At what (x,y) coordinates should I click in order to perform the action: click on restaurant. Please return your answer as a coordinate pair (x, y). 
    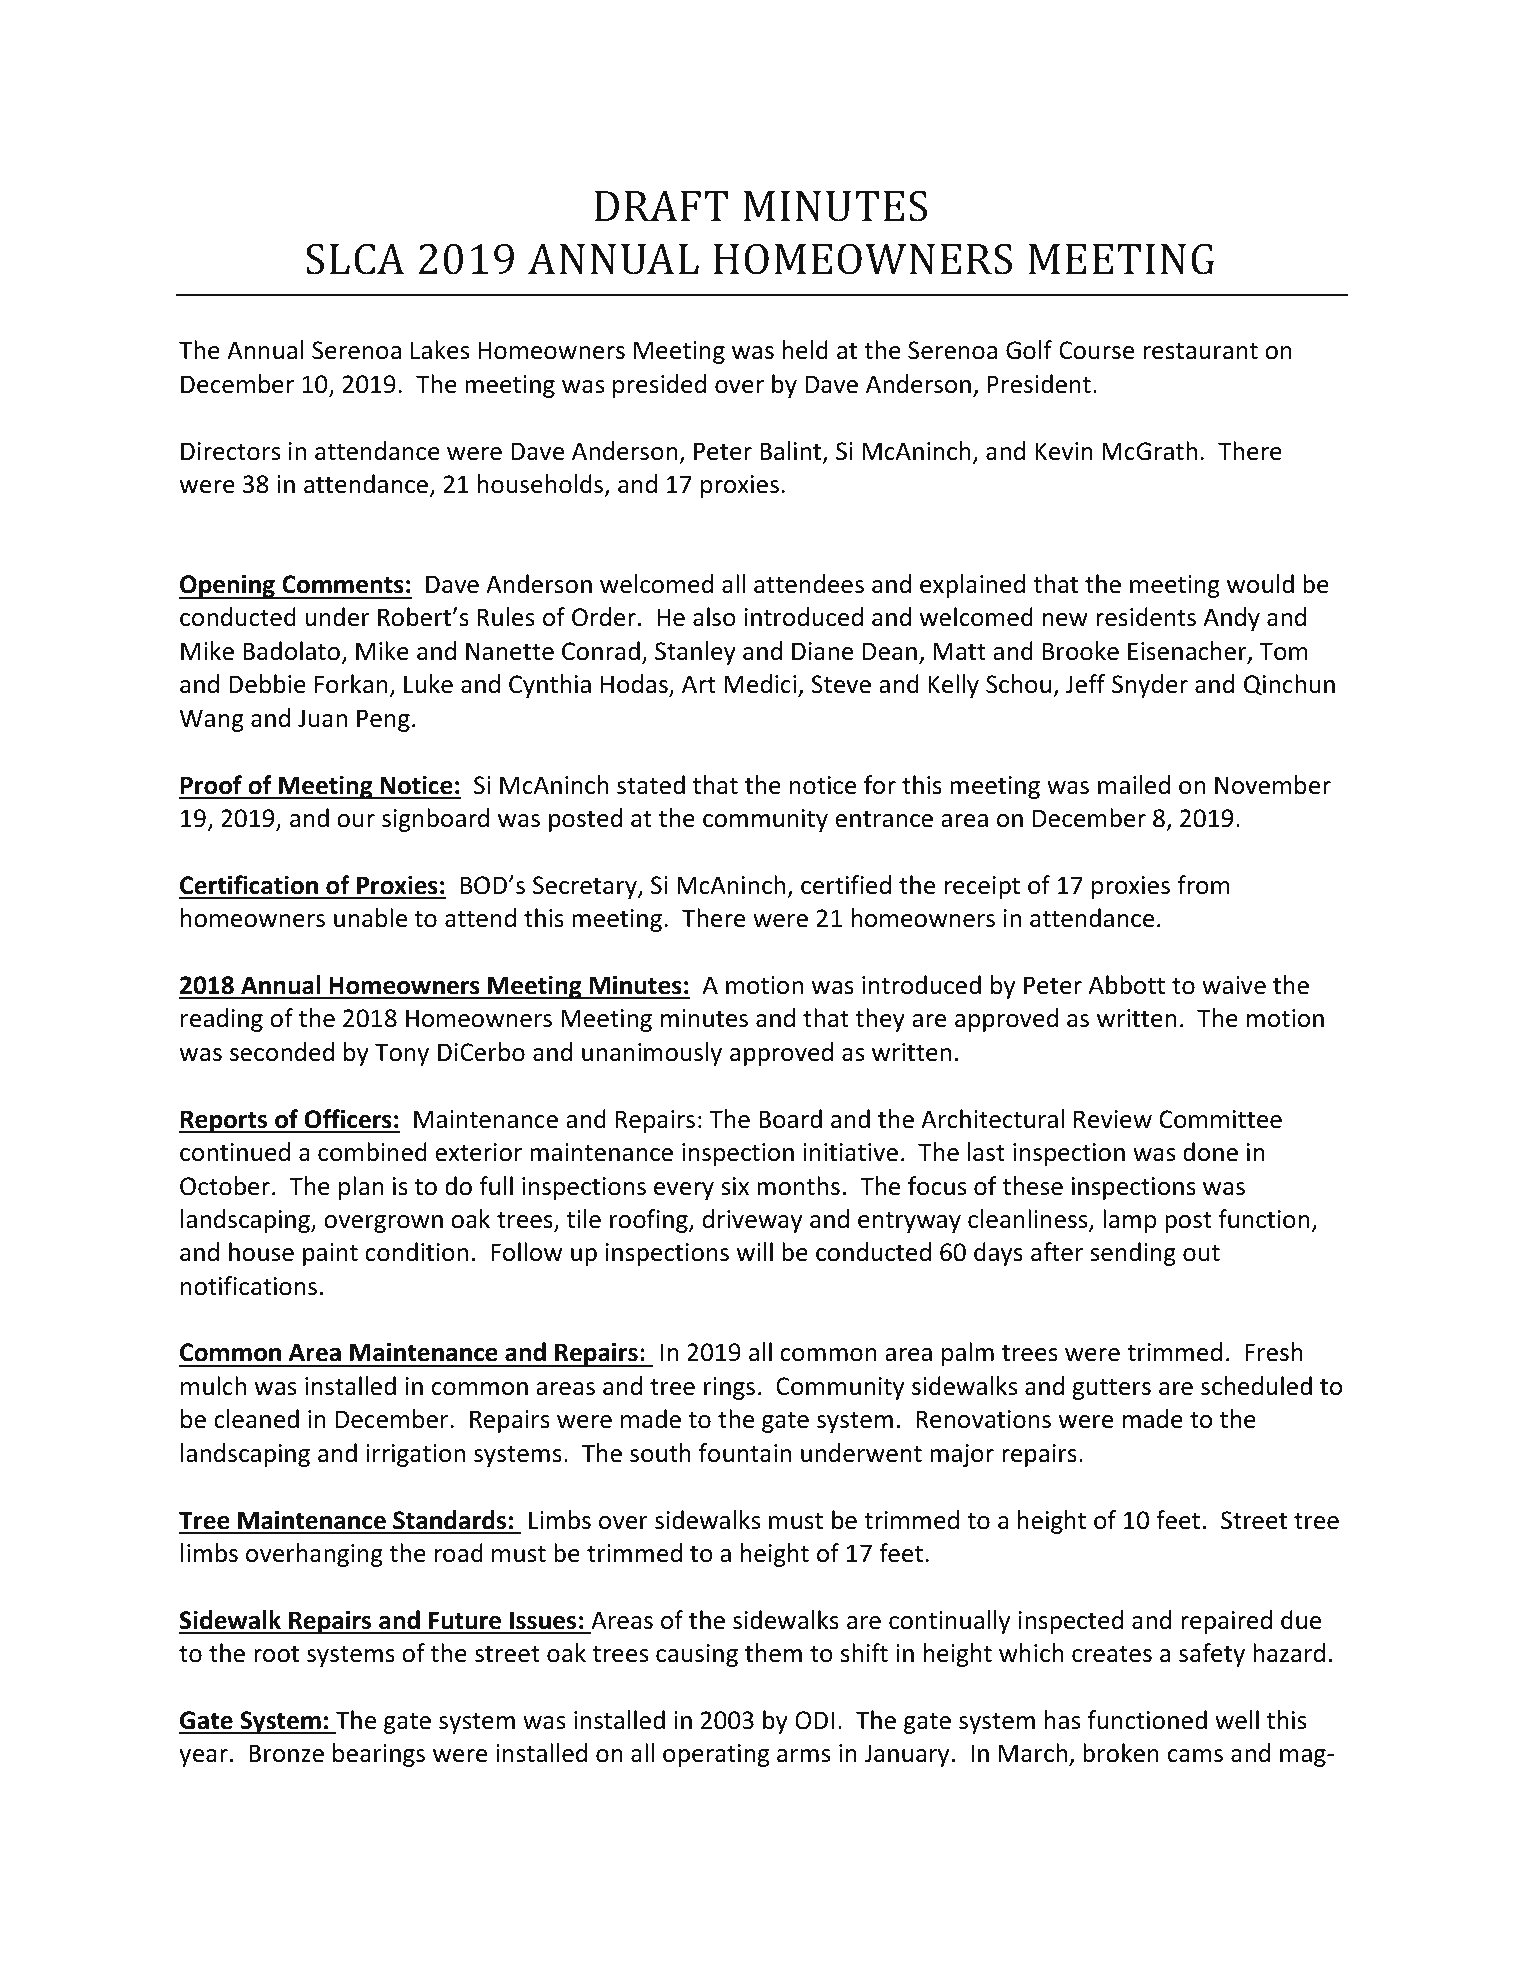
    Looking at the image, I should click on (1200, 351).
